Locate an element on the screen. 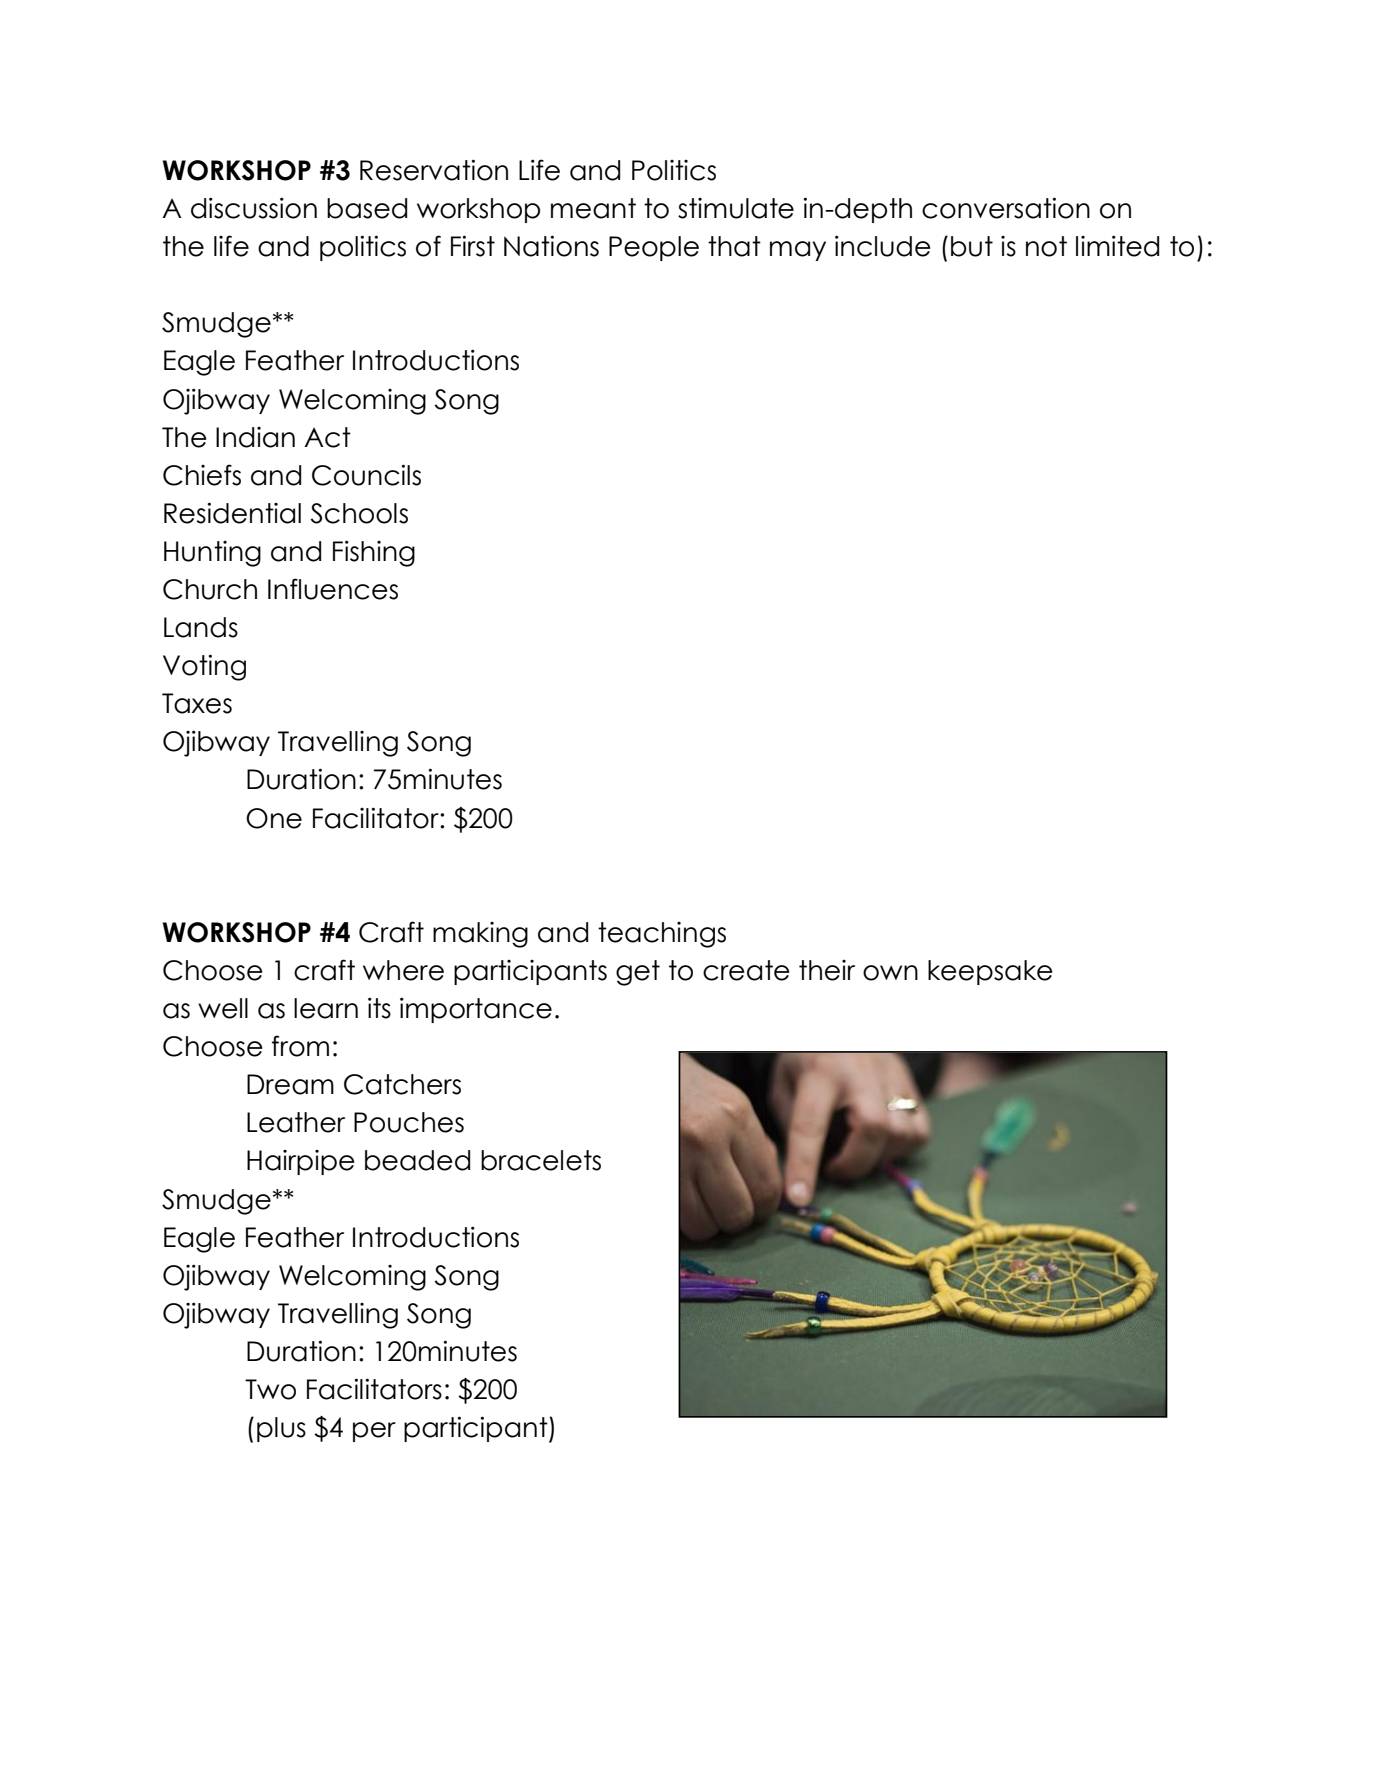 This screenshot has width=1378, height=1783. discussion is located at coordinates (254, 208).
